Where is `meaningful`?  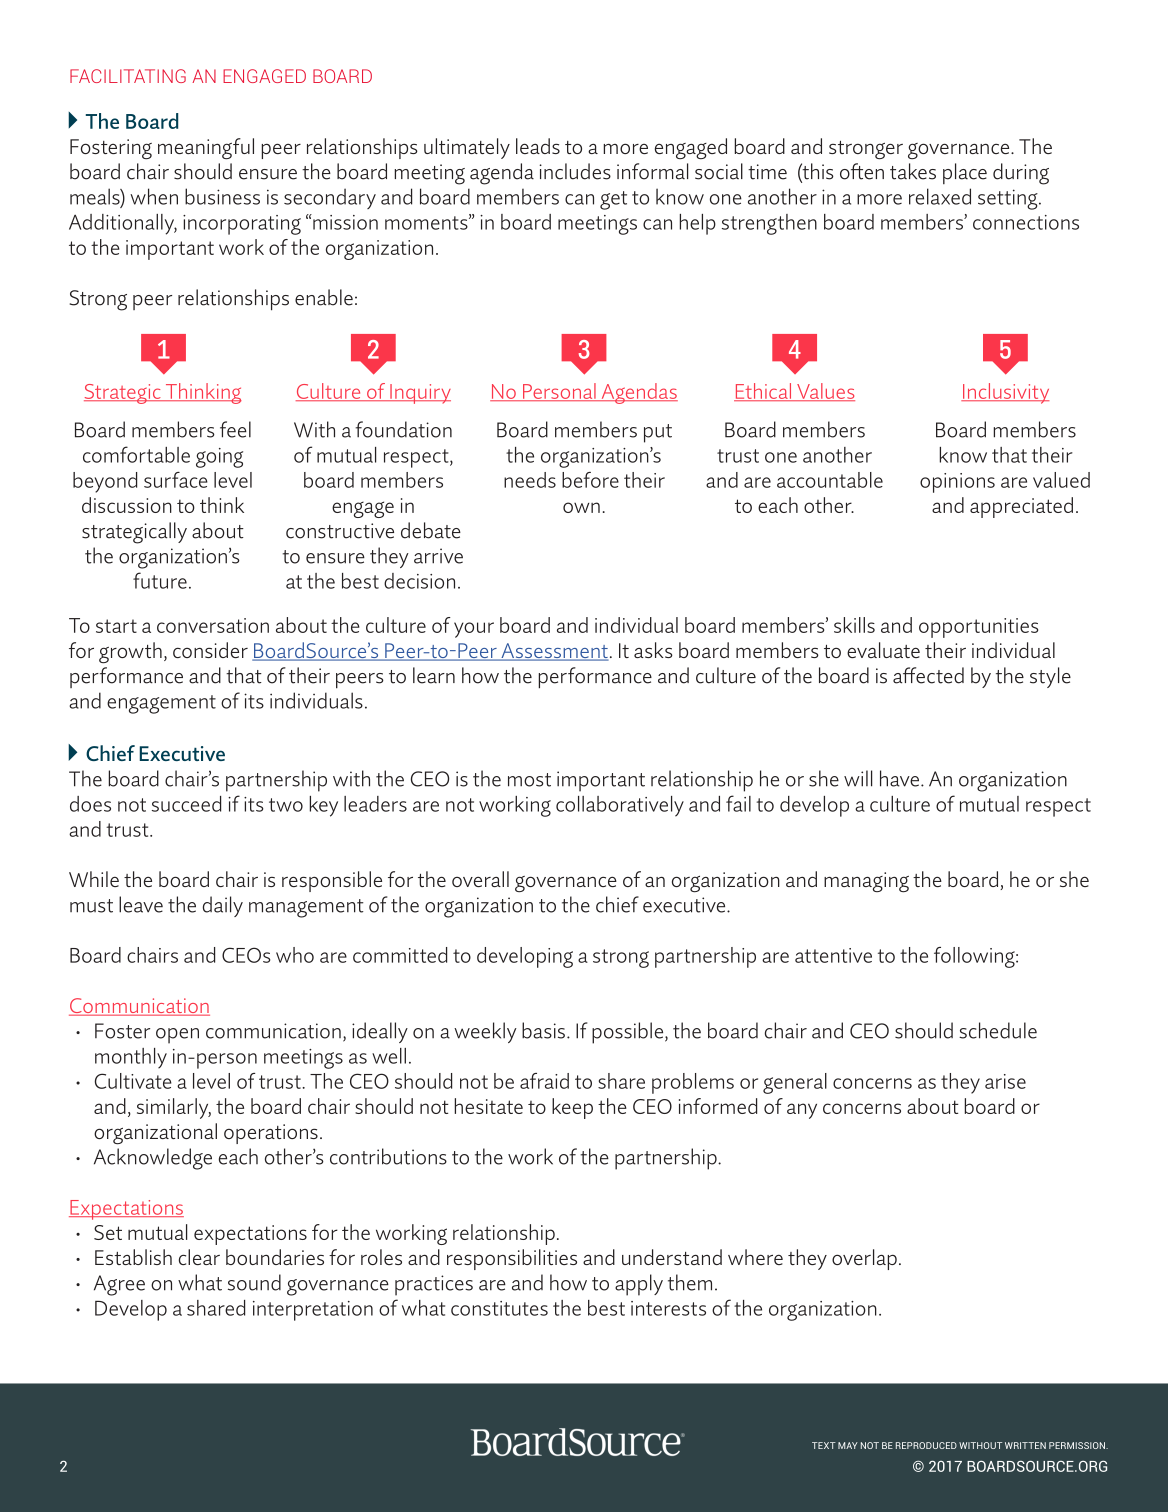 meaningful is located at coordinates (206, 149).
